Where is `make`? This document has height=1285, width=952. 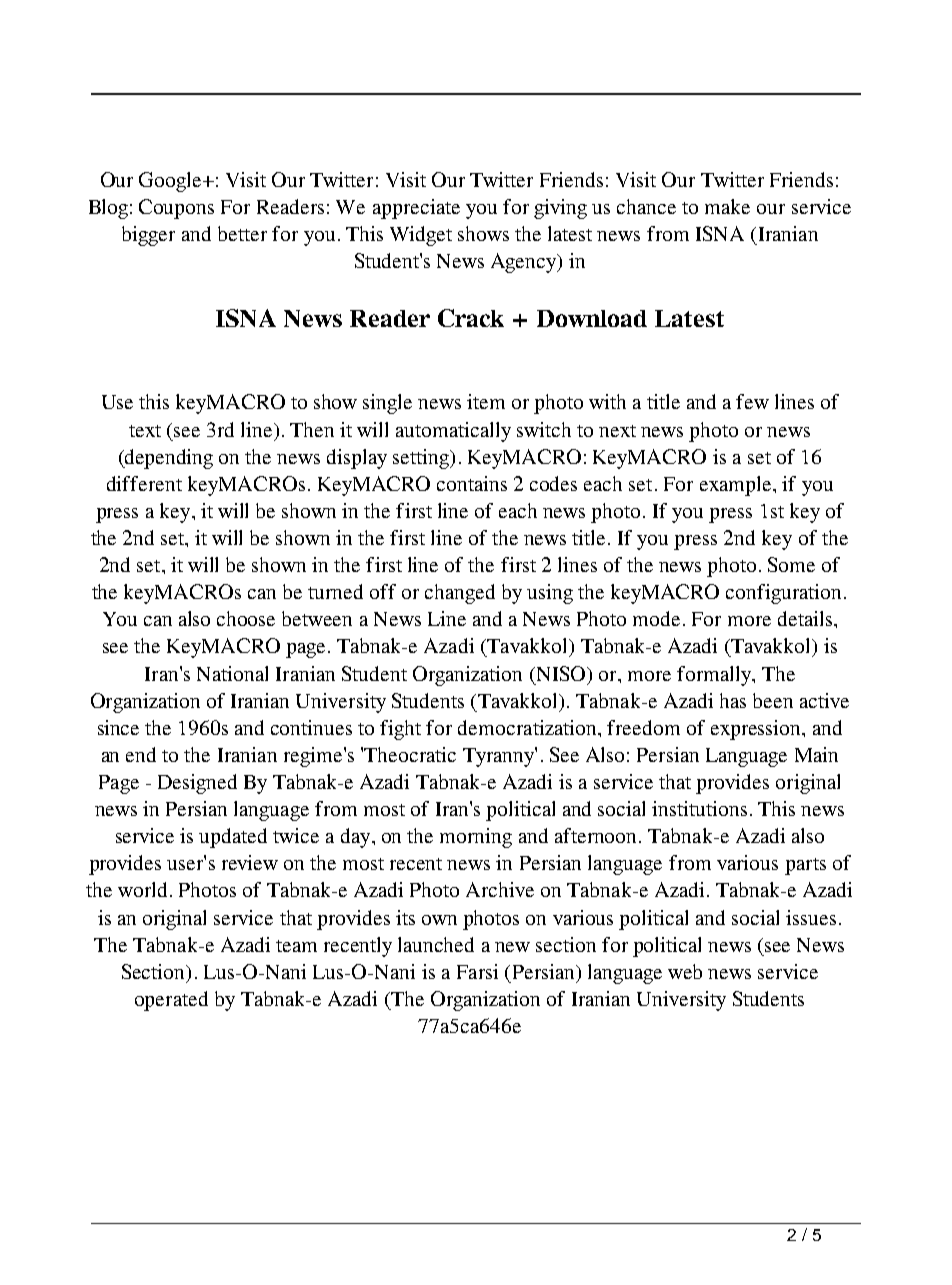
make is located at coordinates (727, 206).
